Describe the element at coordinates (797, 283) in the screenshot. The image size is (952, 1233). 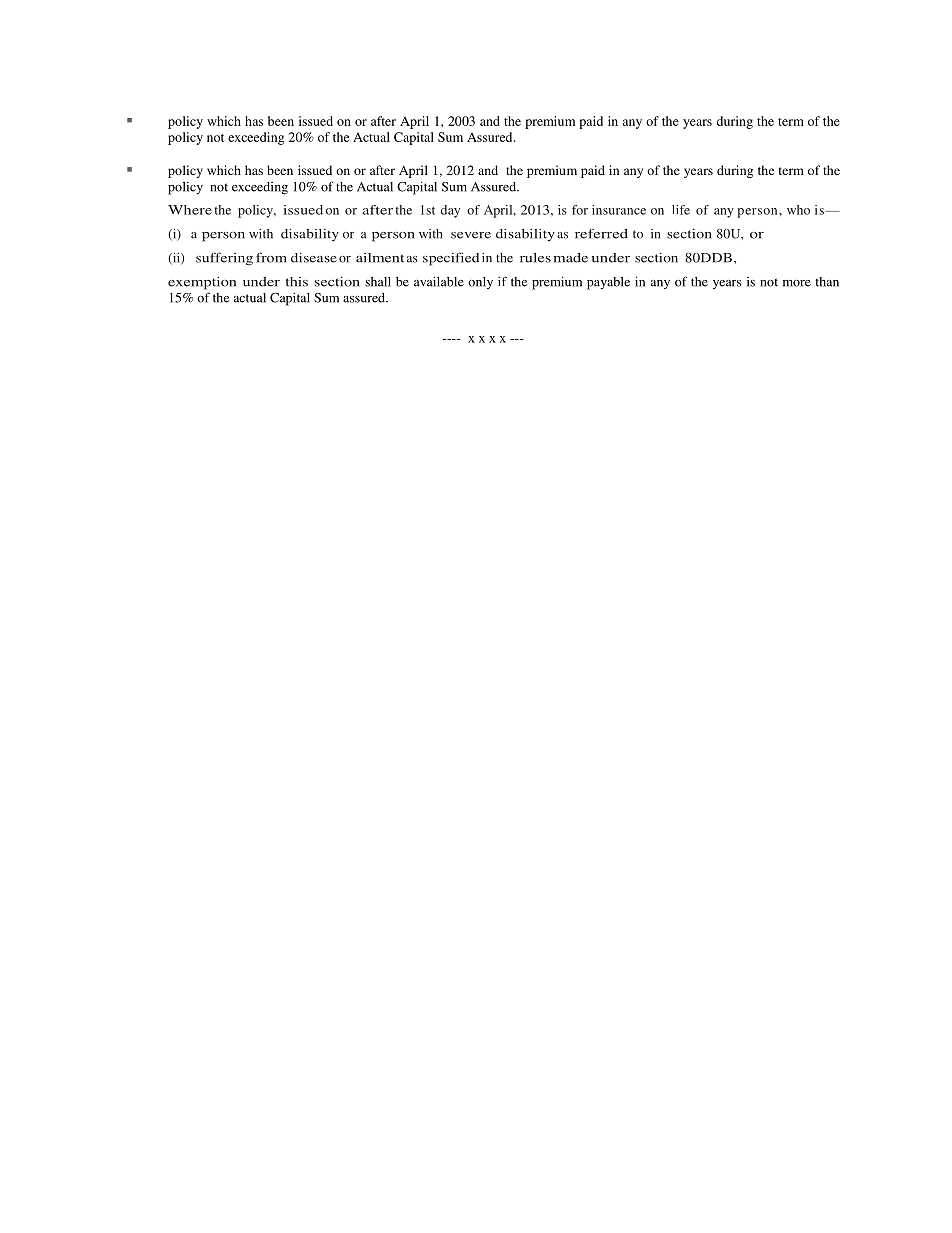
I see `more` at that location.
